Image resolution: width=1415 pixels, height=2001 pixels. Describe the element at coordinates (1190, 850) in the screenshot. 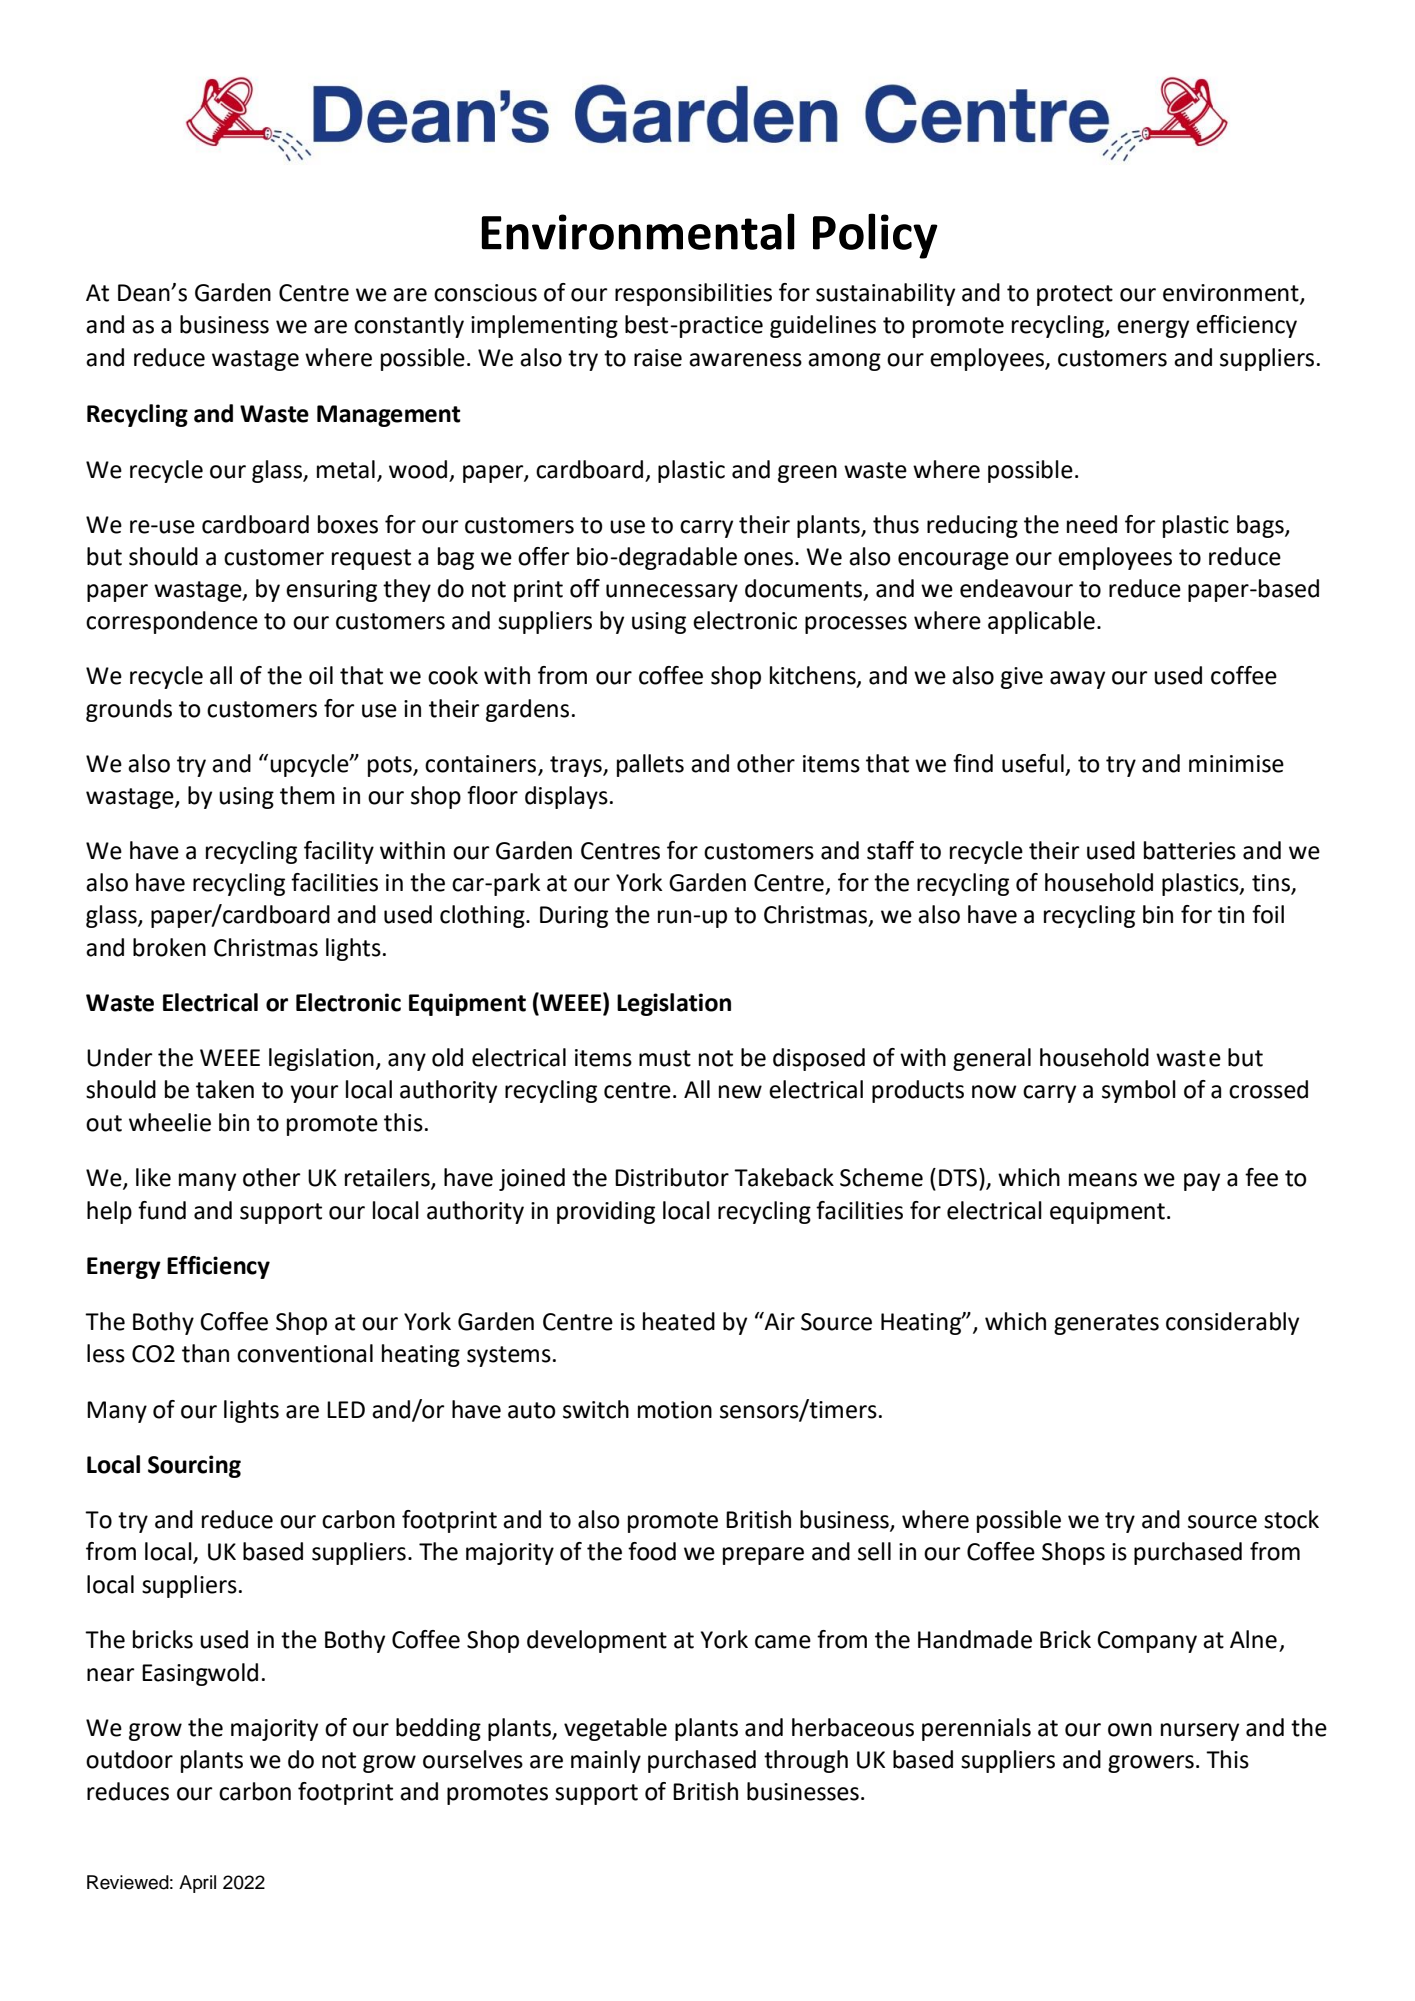

I see `batteries` at that location.
